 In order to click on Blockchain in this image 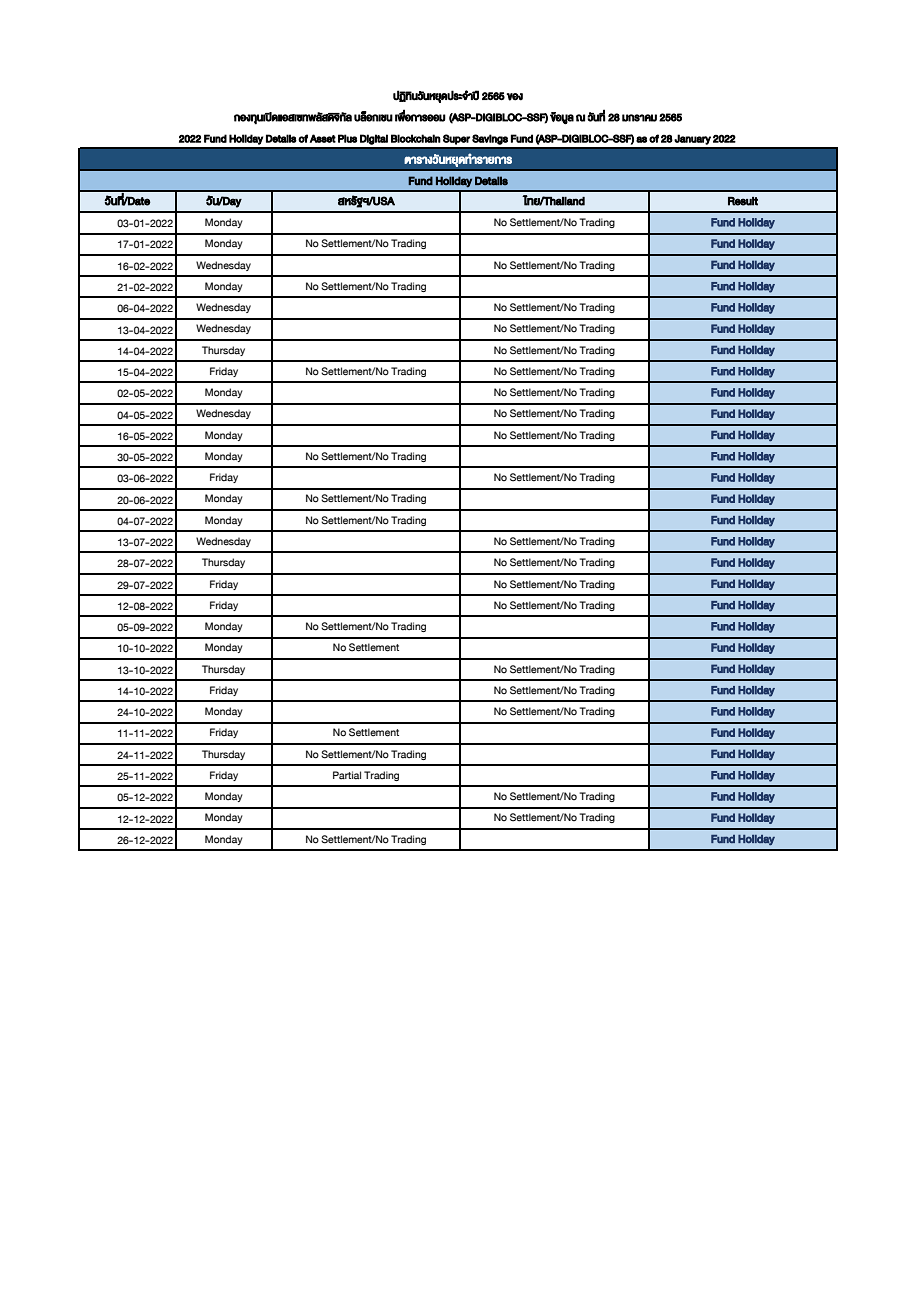, I will do `click(416, 138)`.
